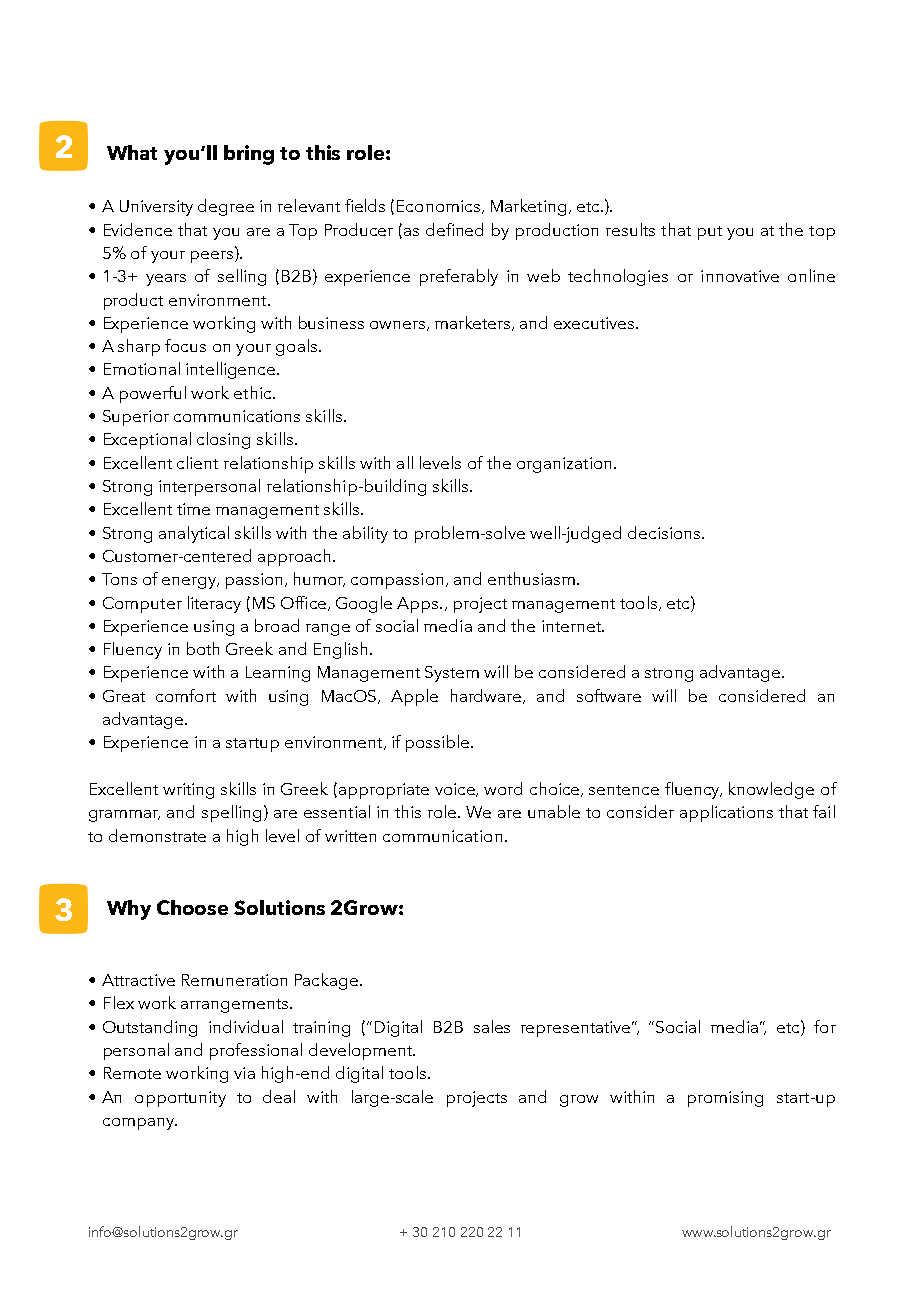 This screenshot has height=1308, width=924. I want to click on sales, so click(492, 1026).
